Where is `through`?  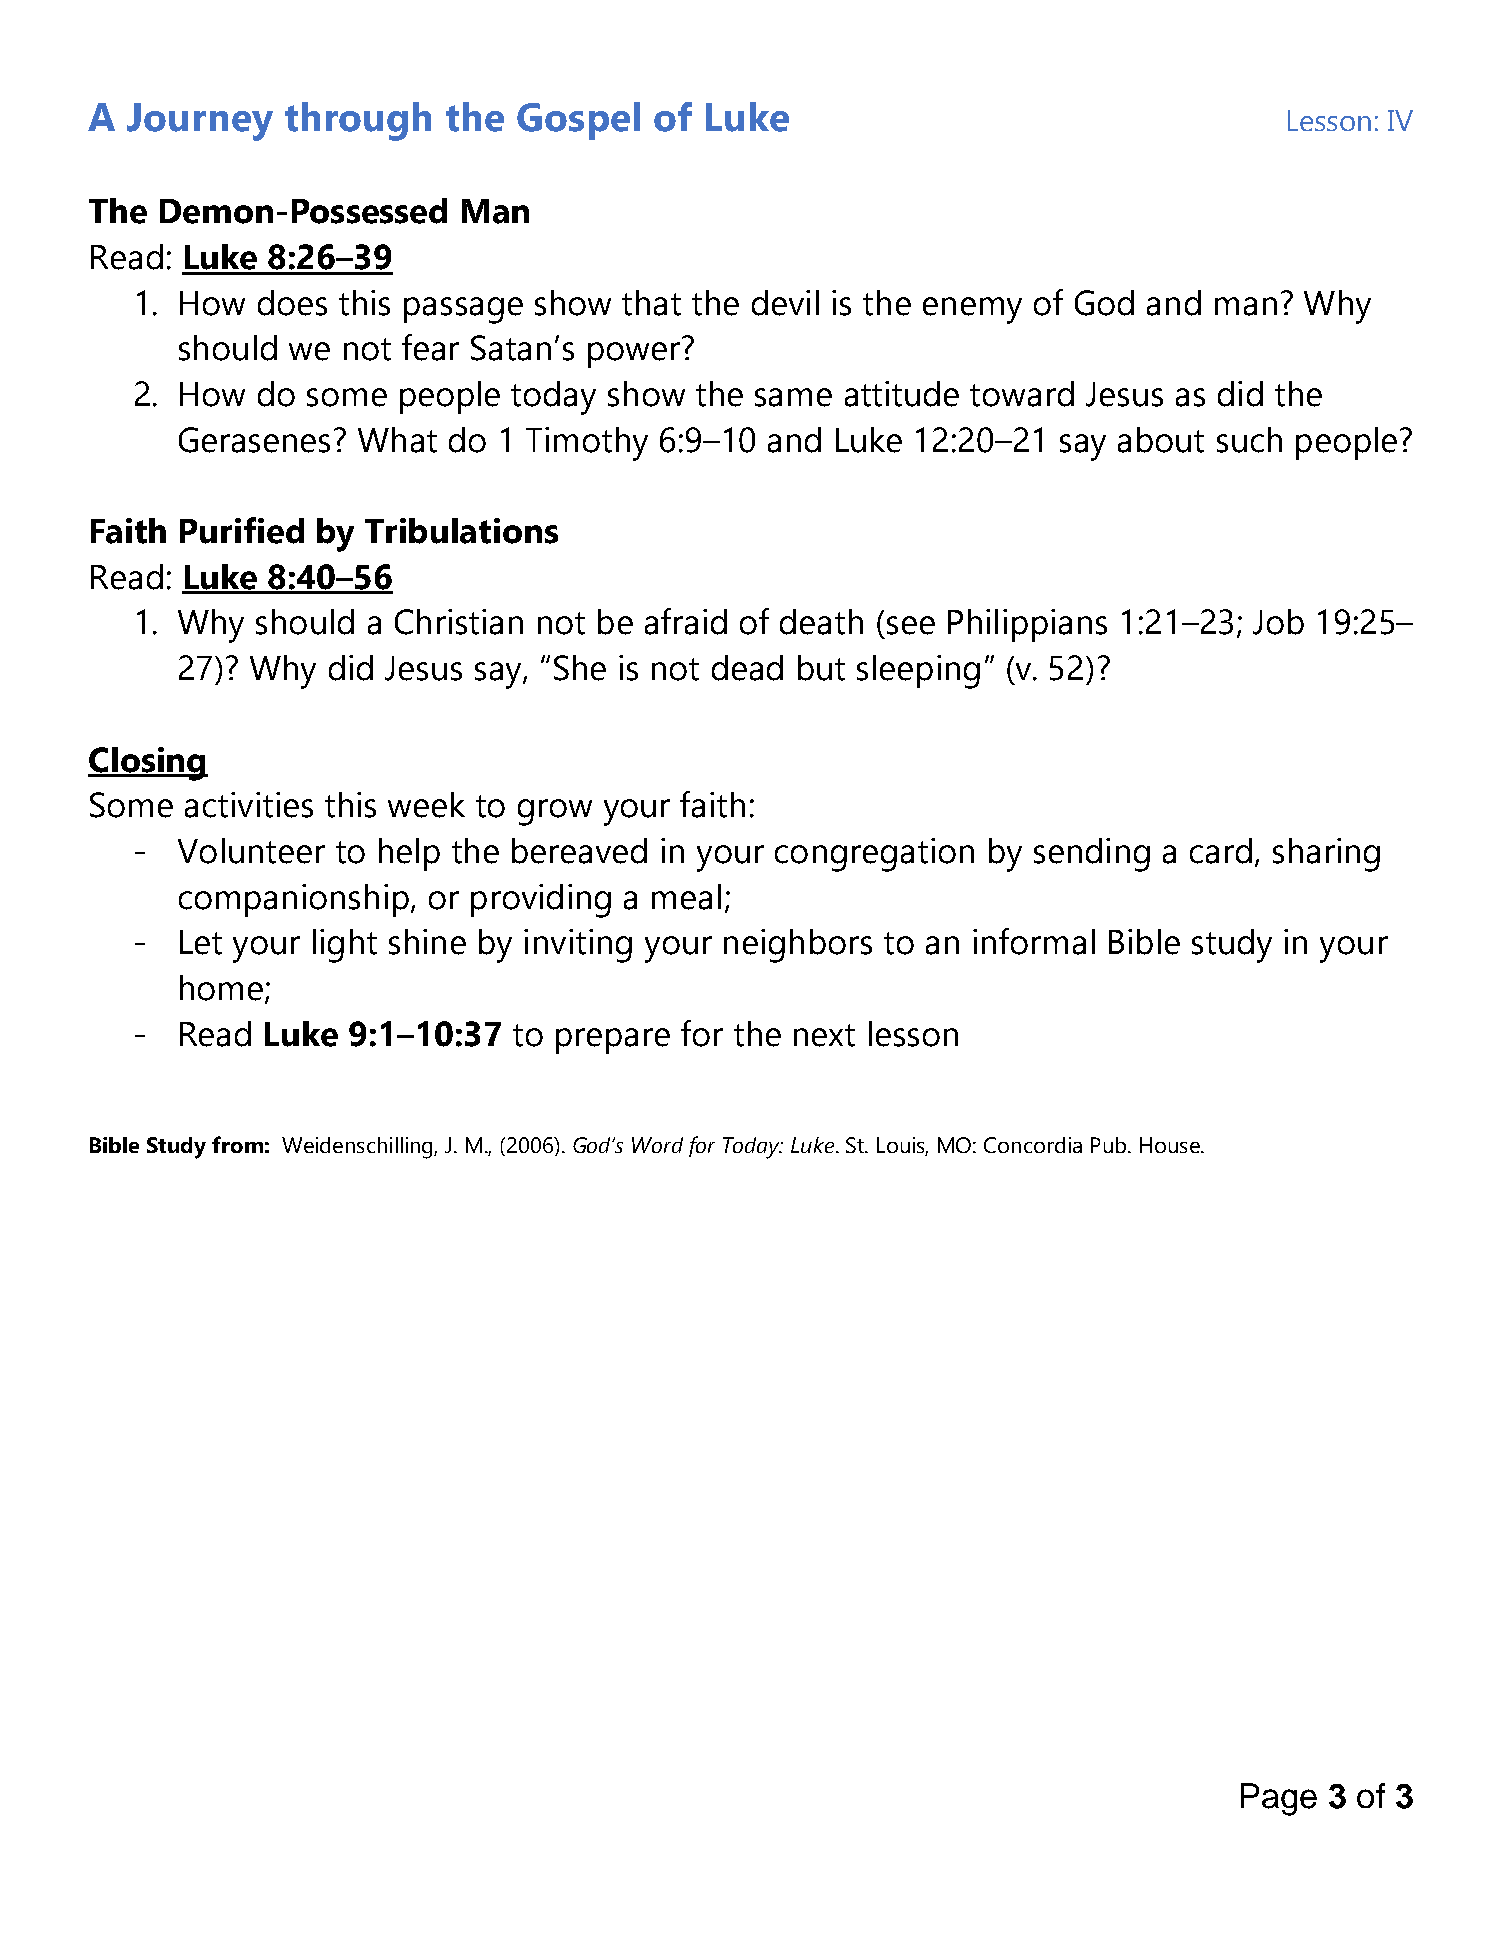 through is located at coordinates (358, 121).
